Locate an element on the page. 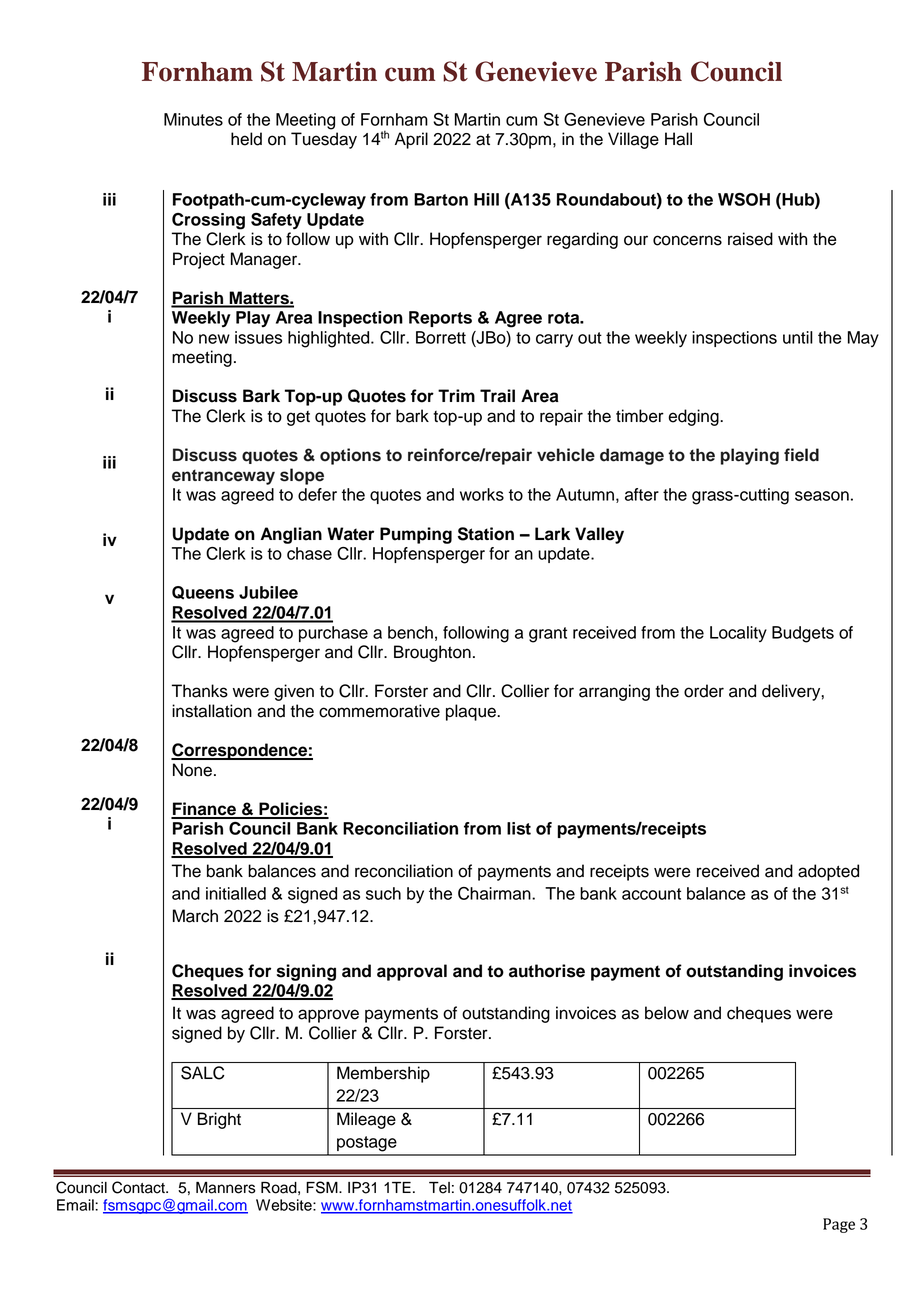 Image resolution: width=924 pixels, height=1308 pixels. field is located at coordinates (801, 455).
